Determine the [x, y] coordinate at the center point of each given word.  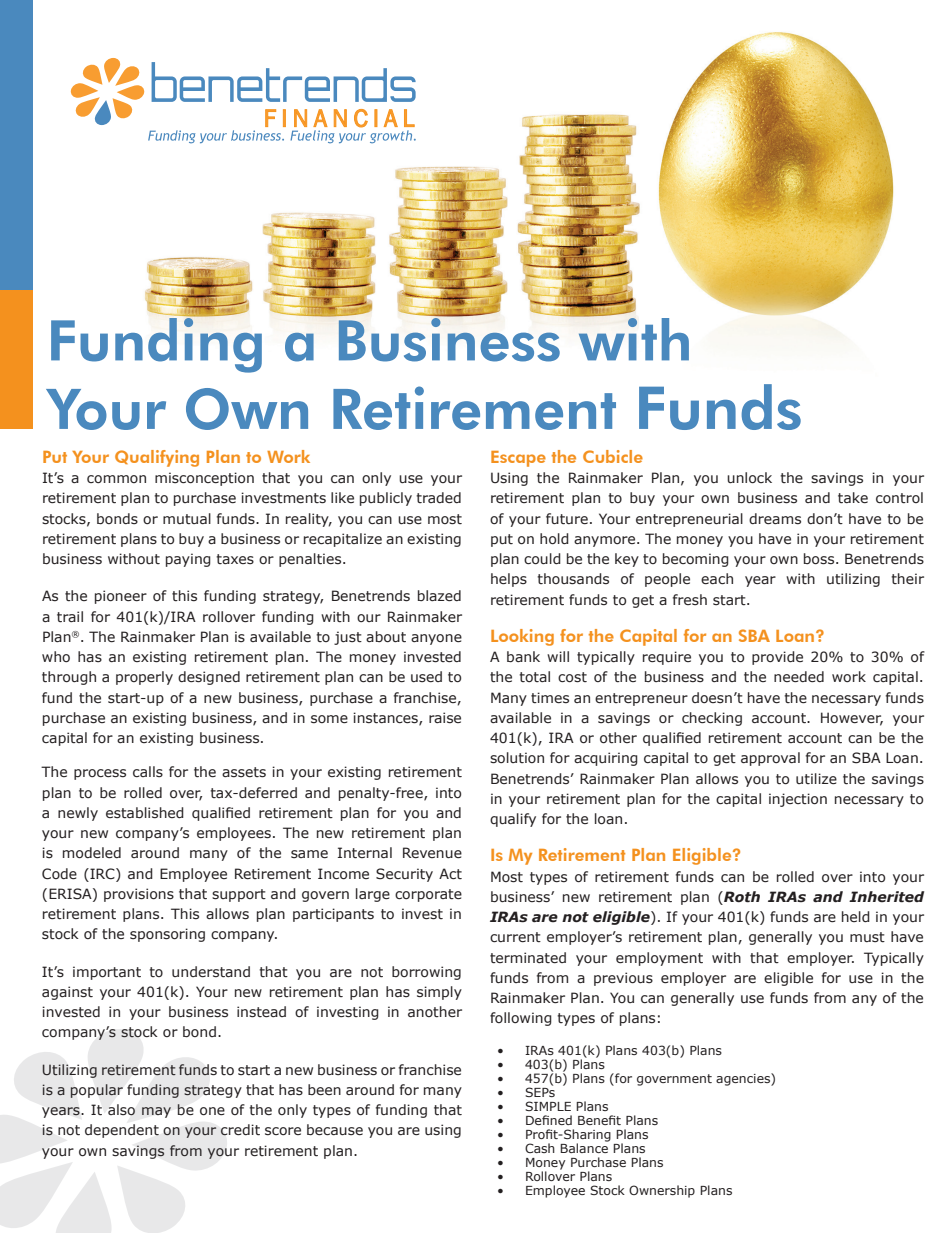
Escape [518, 459]
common [116, 479]
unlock [749, 478]
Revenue [432, 853]
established [145, 813]
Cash [540, 1148]
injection [798, 800]
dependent [122, 1131]
